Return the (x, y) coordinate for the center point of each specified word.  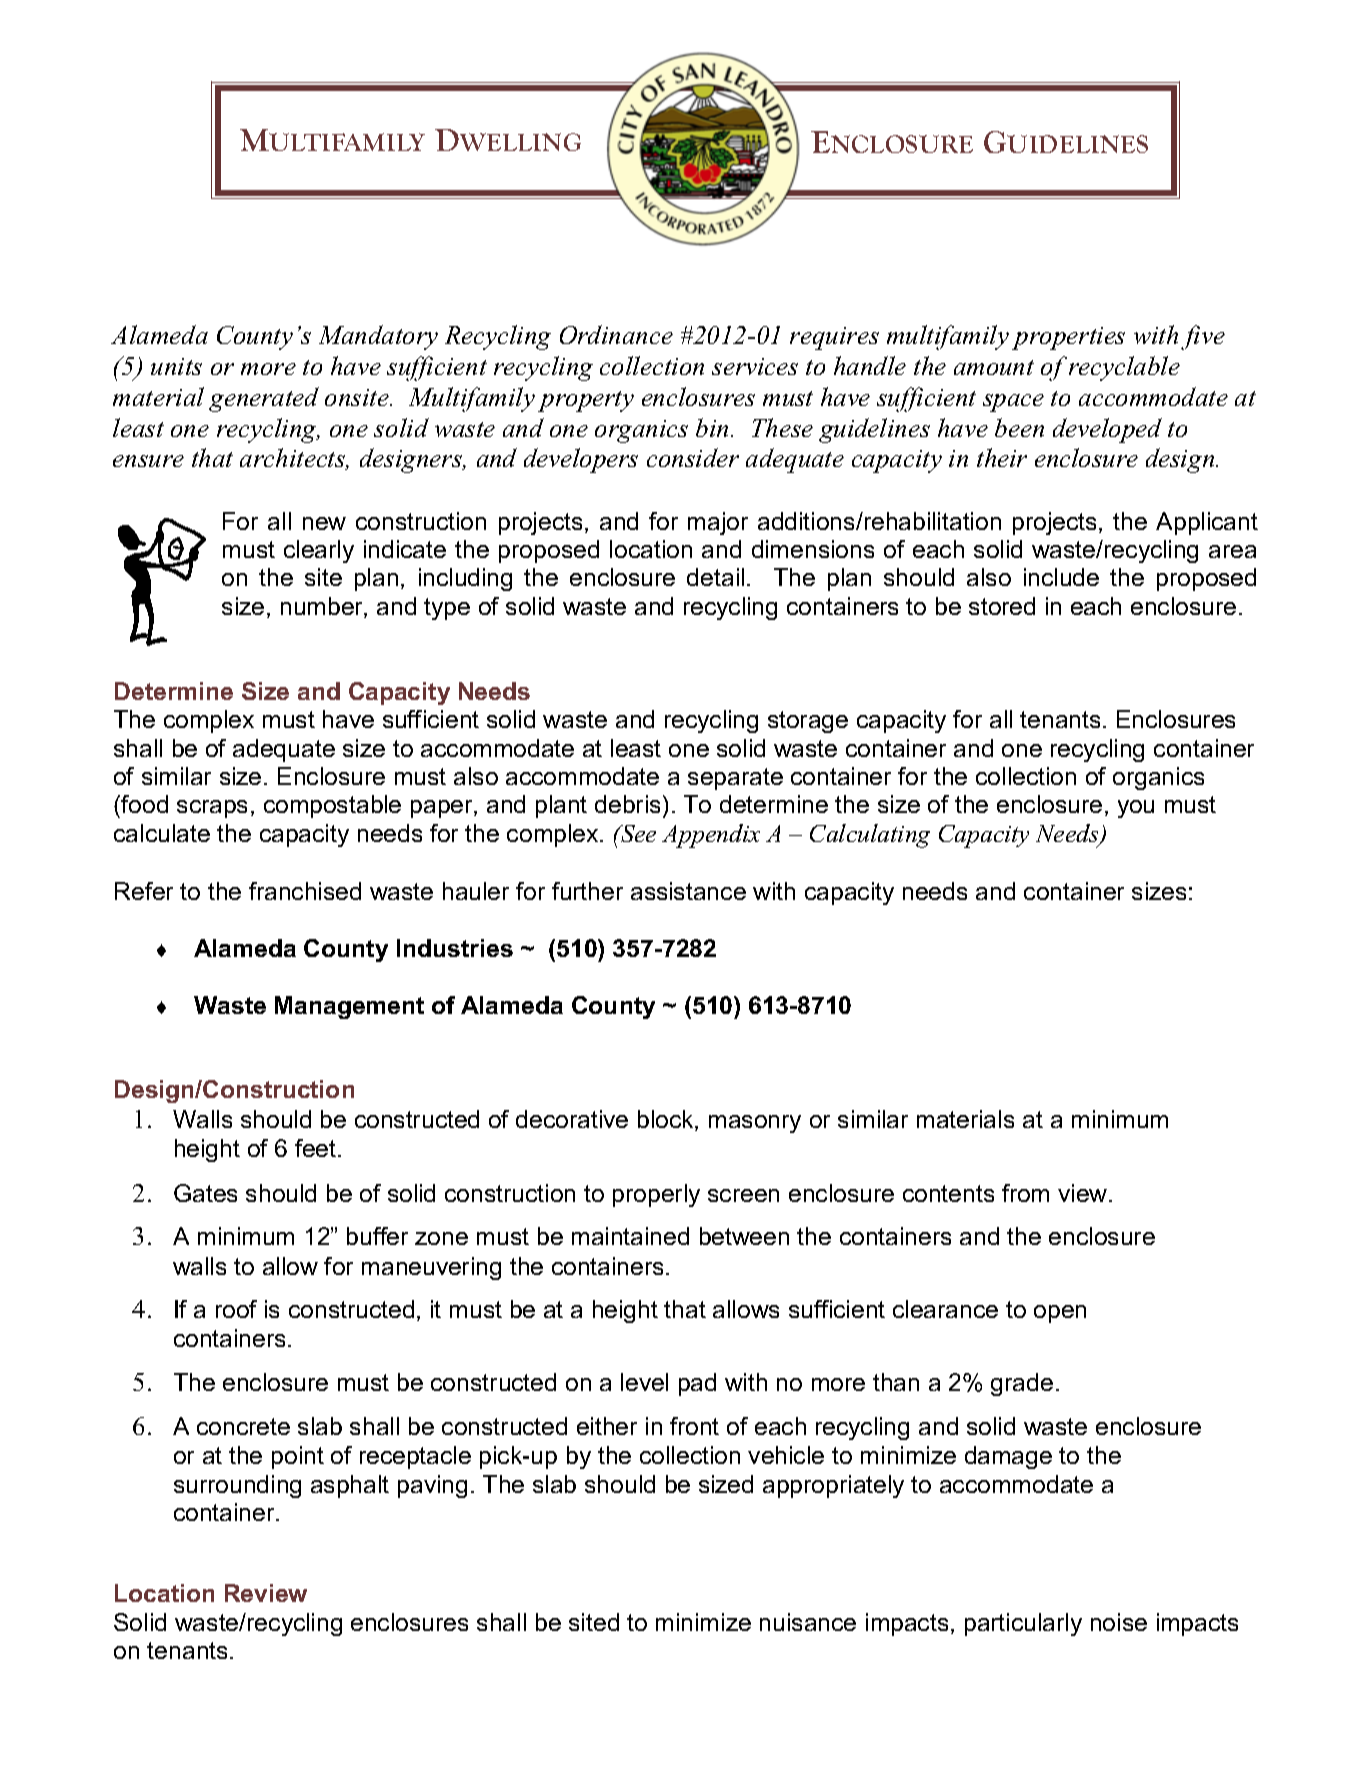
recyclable (1124, 368)
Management (349, 1007)
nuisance (808, 1622)
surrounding (237, 1486)
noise (1119, 1622)
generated (264, 399)
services (755, 366)
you (1136, 809)
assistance (688, 891)
